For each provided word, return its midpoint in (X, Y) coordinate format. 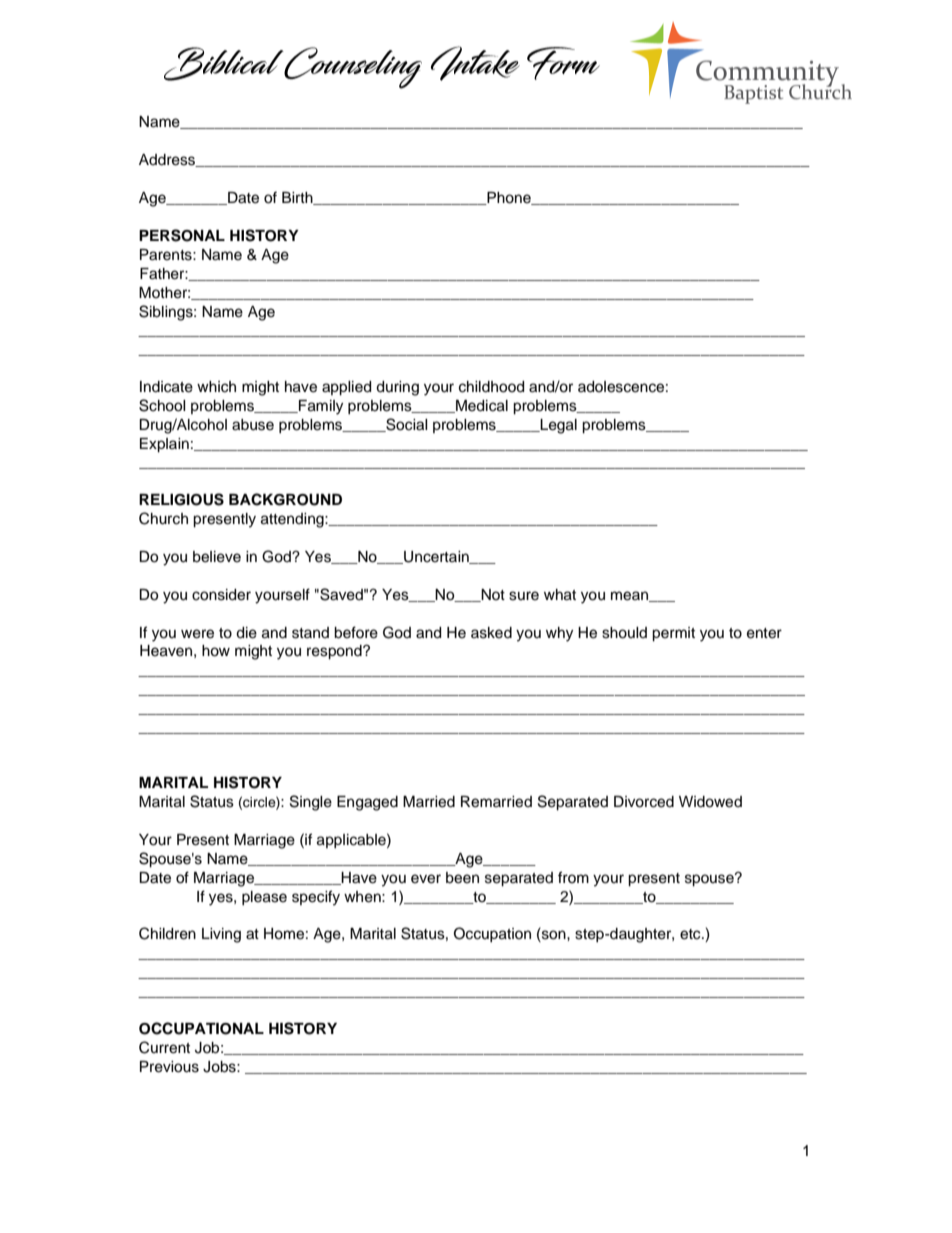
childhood (491, 387)
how (216, 651)
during (397, 388)
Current (164, 1047)
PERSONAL (182, 235)
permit (673, 634)
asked (491, 633)
